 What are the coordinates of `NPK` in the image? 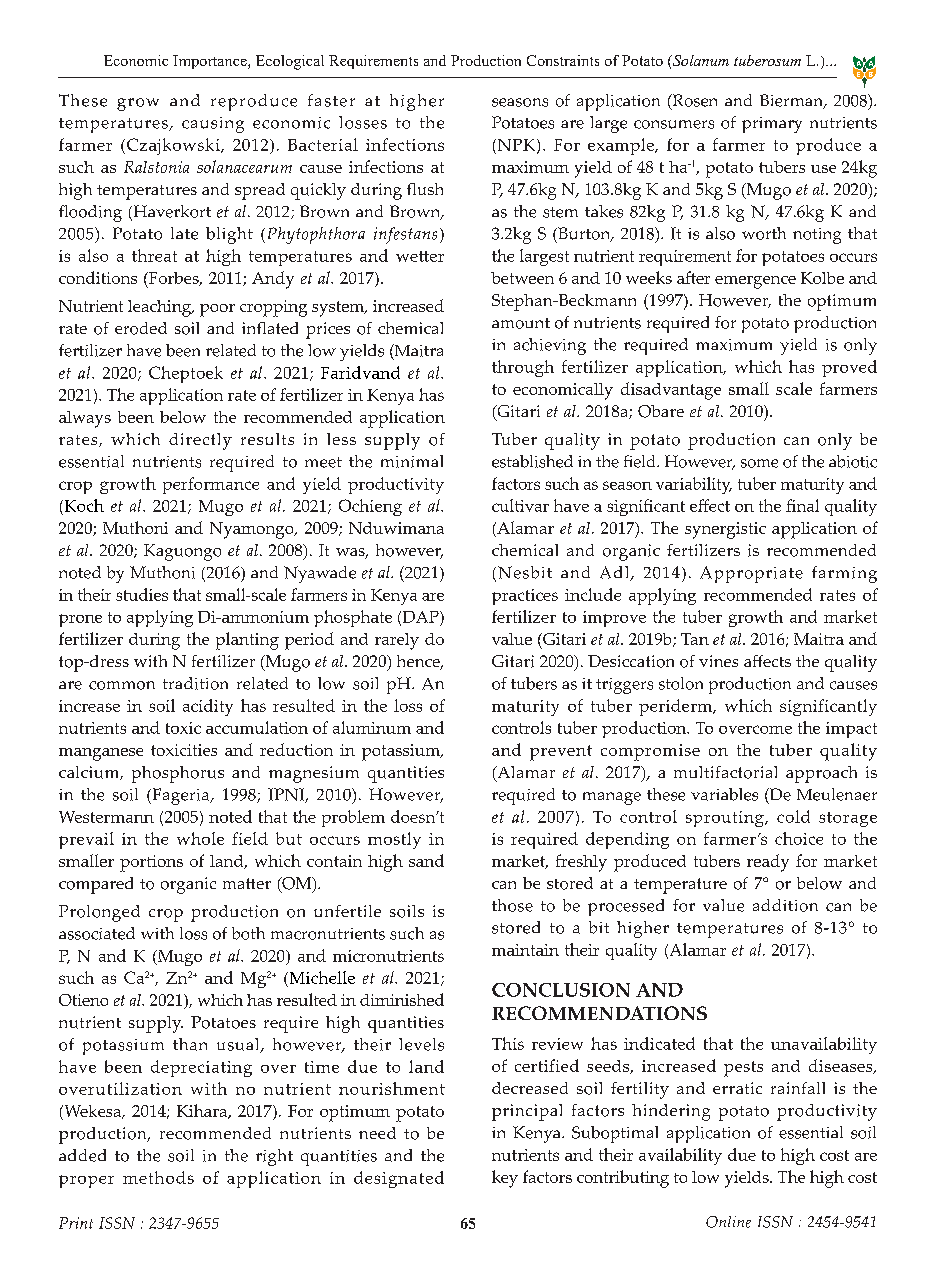 It's located at (518, 146).
